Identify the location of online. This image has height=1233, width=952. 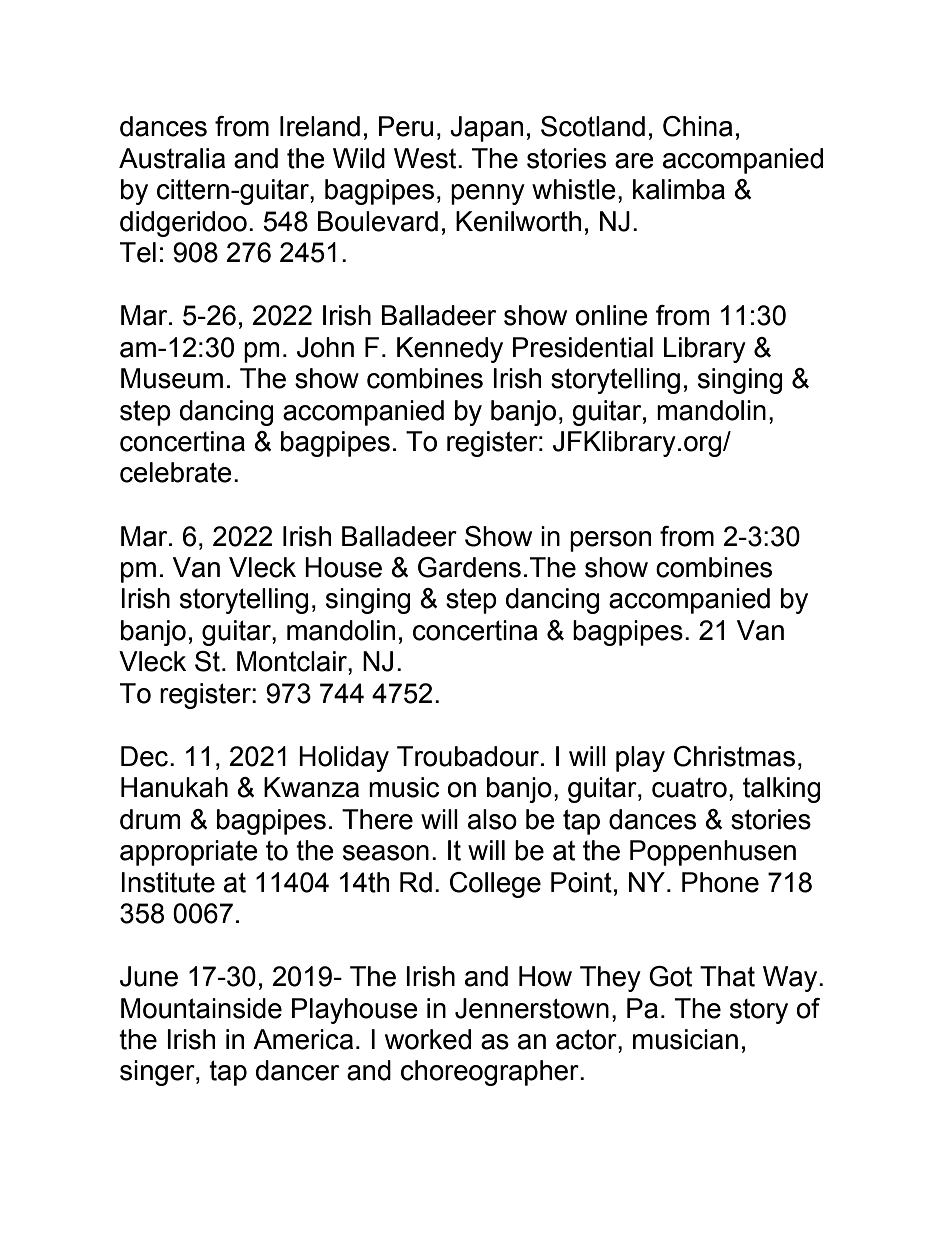
(611, 315).
